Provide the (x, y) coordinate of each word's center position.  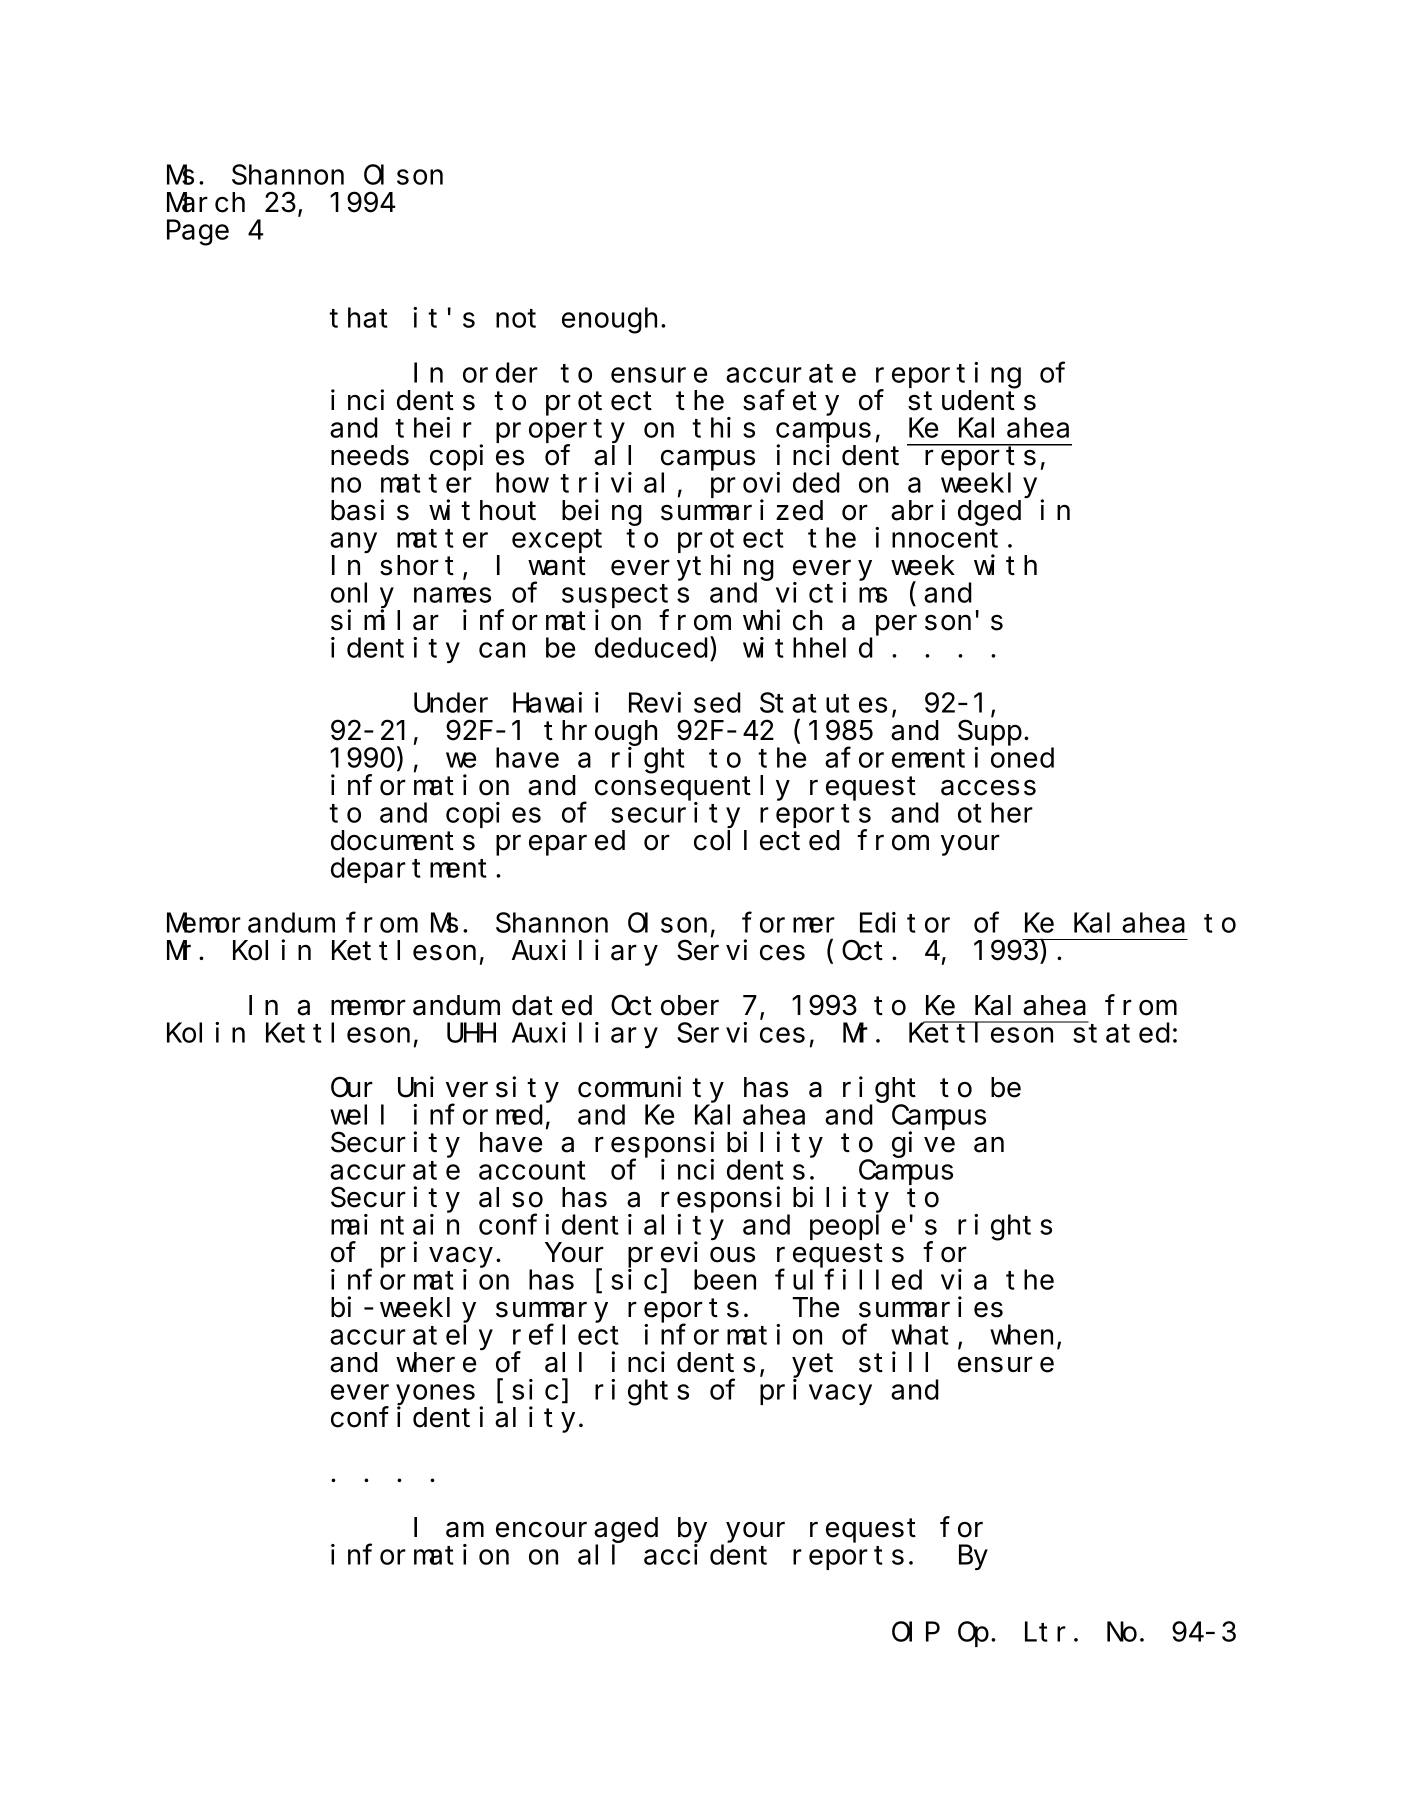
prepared (560, 843)
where (436, 1363)
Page (198, 234)
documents (403, 840)
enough (612, 321)
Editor (905, 922)
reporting (948, 376)
